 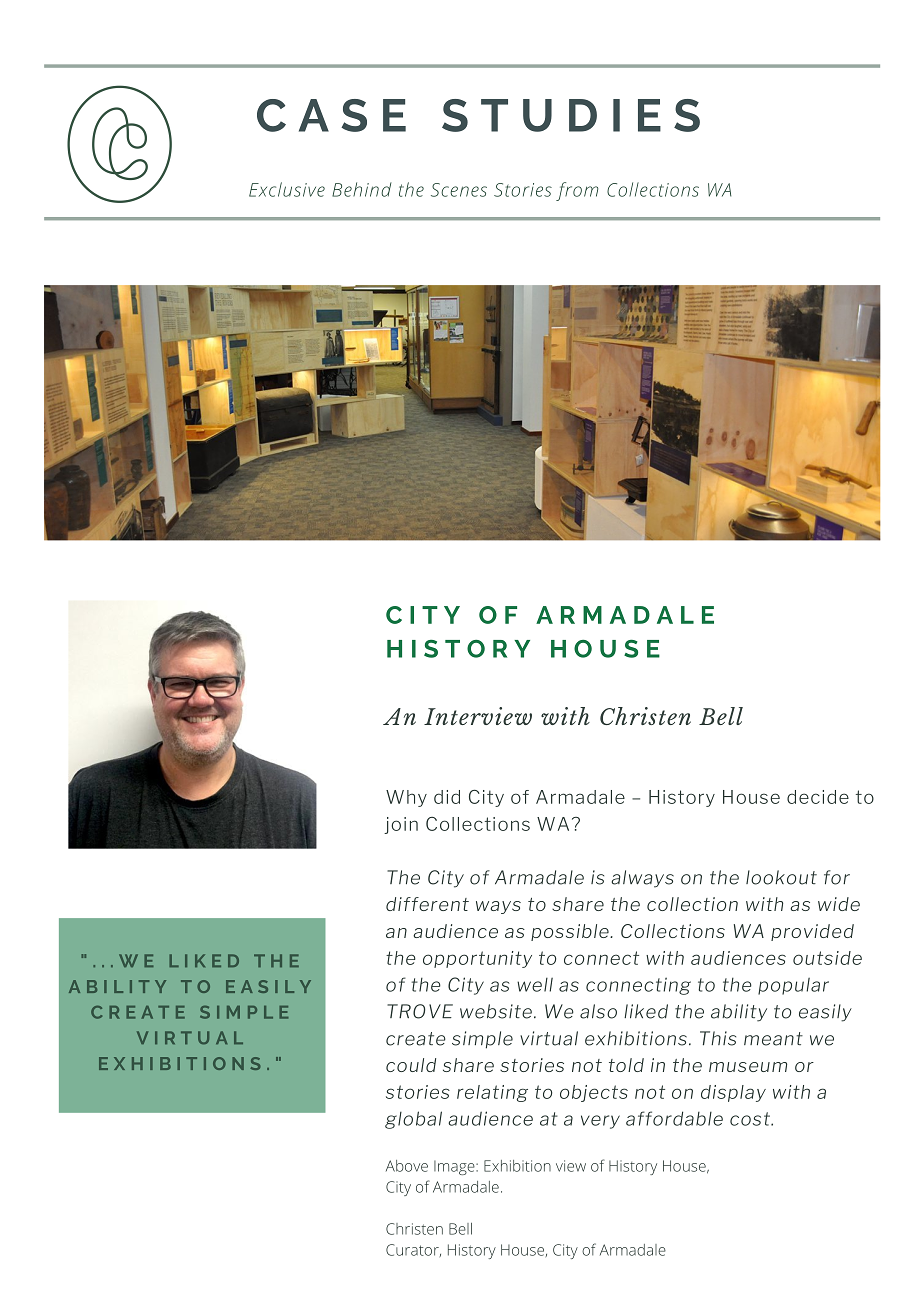 What do you see at coordinates (577, 191) in the screenshot?
I see `from` at bounding box center [577, 191].
